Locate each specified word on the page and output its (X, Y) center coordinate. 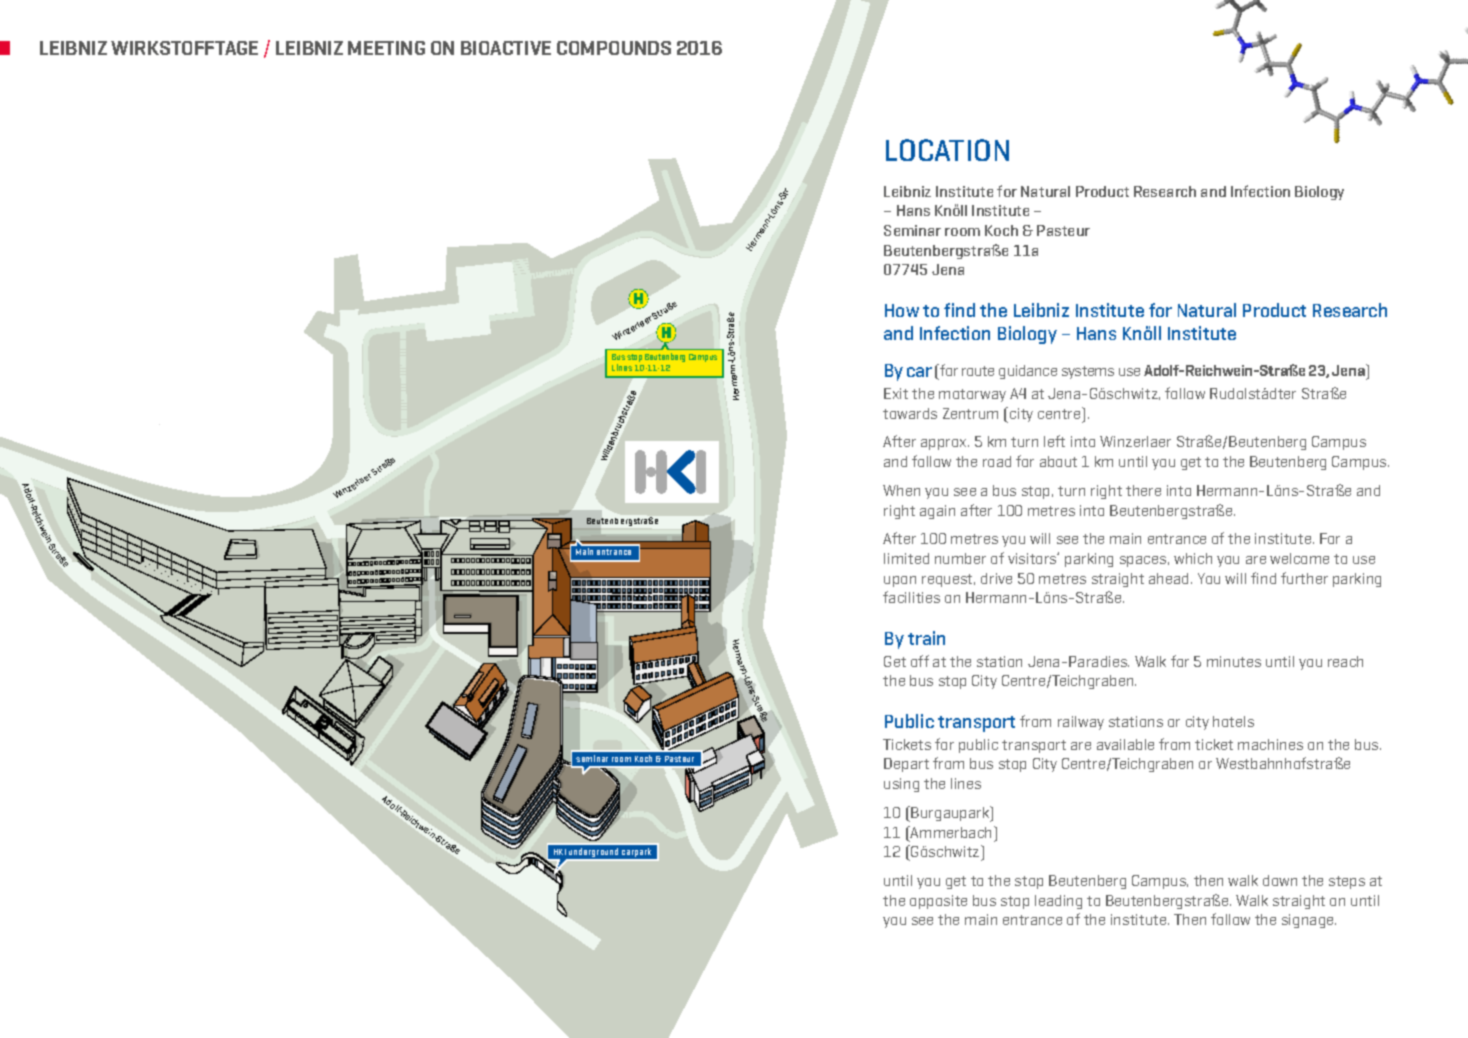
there (1143, 490)
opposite (938, 902)
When (901, 490)
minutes (1234, 661)
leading (1058, 902)
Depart (906, 765)
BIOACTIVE (506, 48)
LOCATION (947, 150)
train (926, 638)
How (902, 310)
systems (1088, 372)
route (978, 371)
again (937, 512)
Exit (896, 393)
